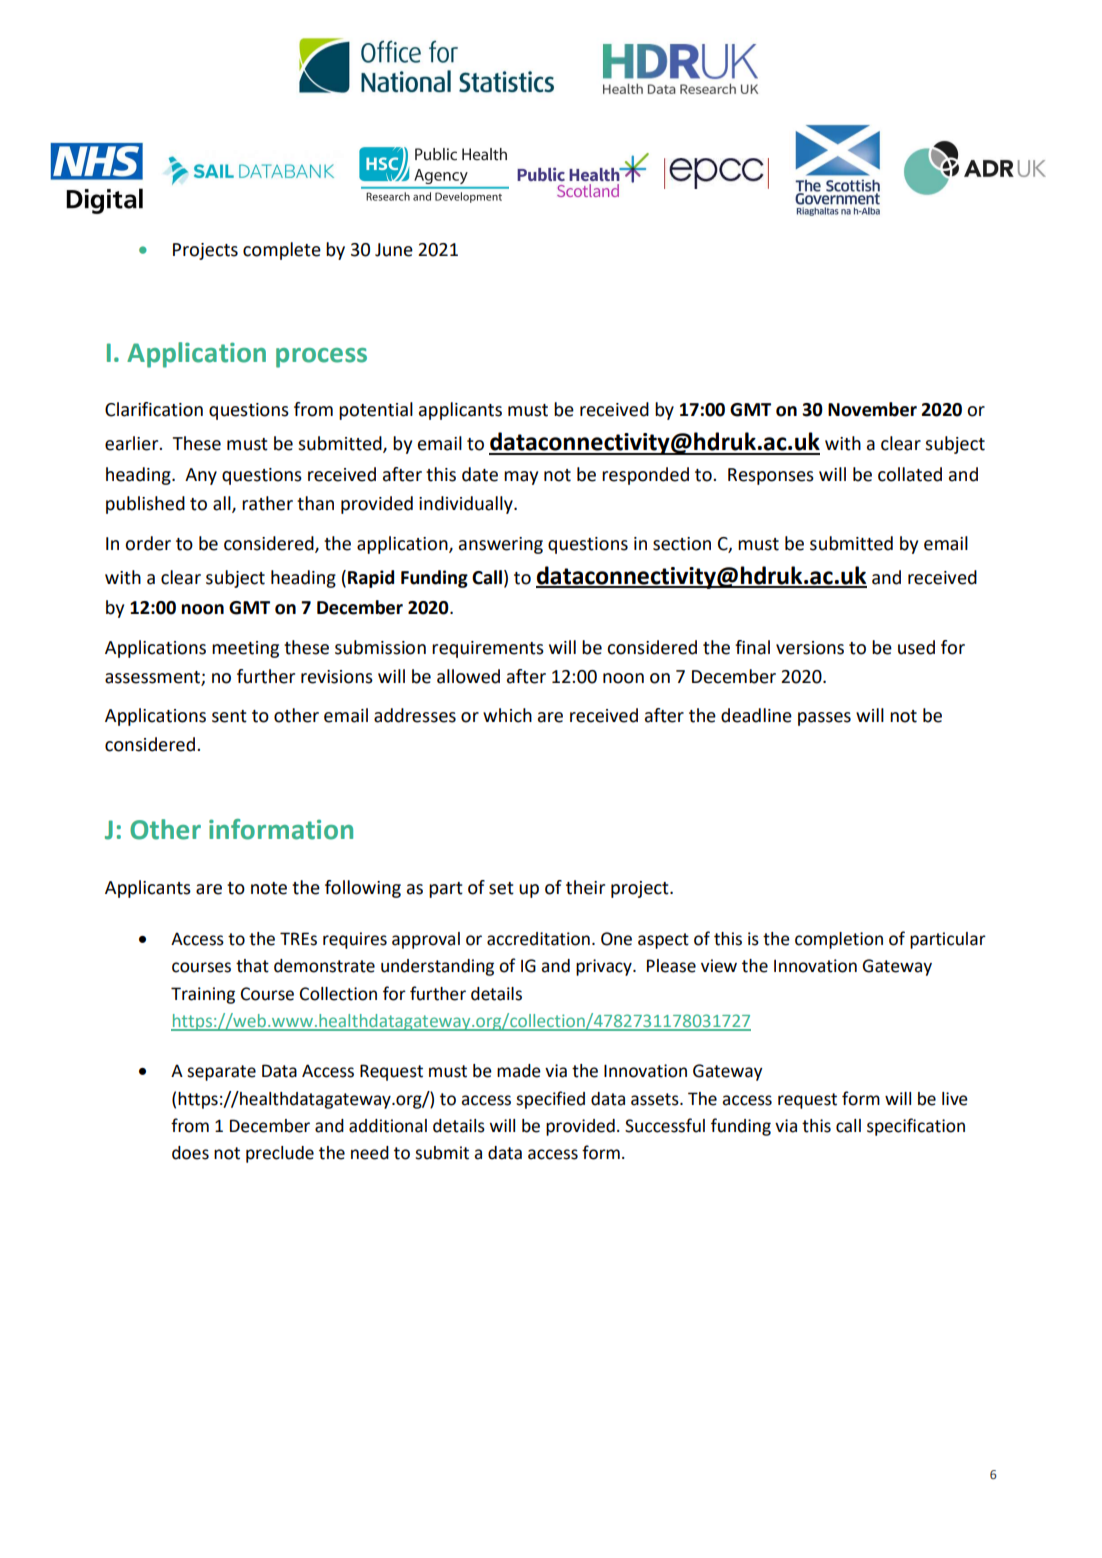  Describe the element at coordinates (190, 1153) in the screenshot. I see `does` at that location.
